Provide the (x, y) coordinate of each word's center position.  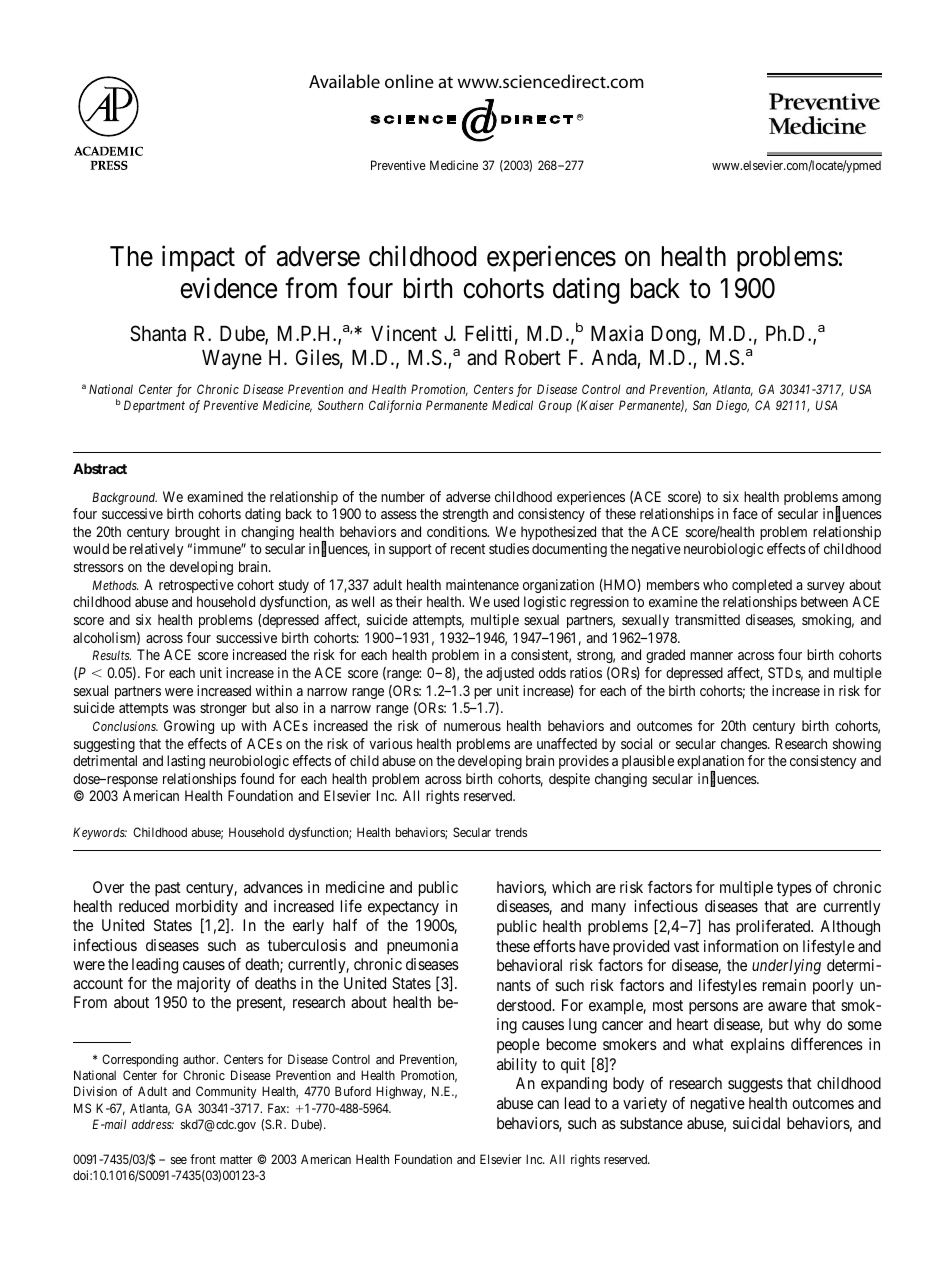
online (409, 81)
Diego (732, 406)
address (153, 1124)
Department (154, 406)
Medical (512, 405)
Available (344, 81)
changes (745, 745)
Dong (675, 336)
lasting (186, 762)
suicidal (756, 1123)
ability (517, 1066)
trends (511, 832)
